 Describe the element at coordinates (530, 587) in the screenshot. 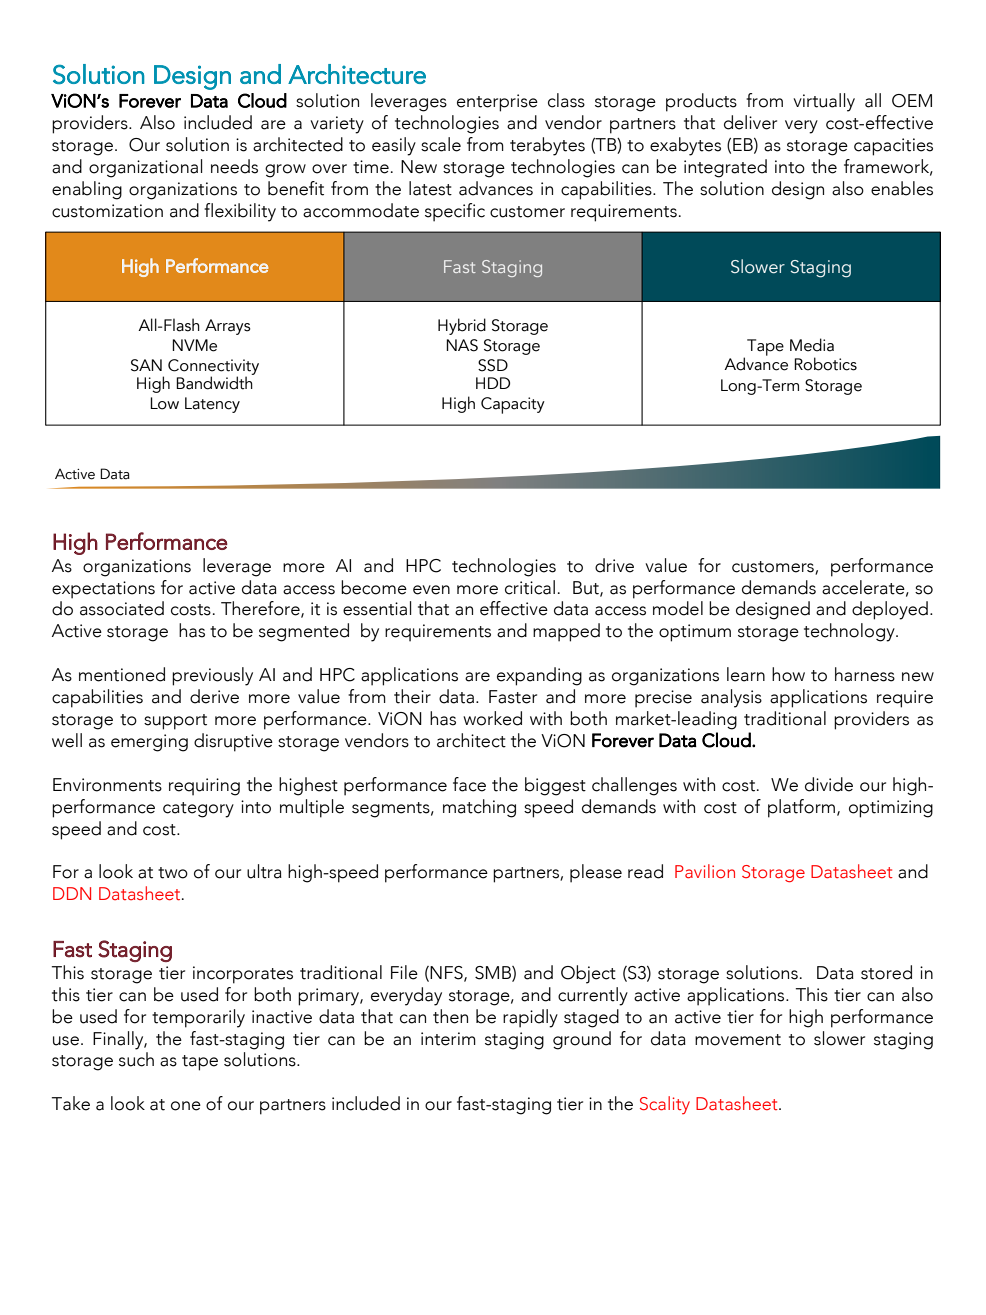

I see `critical` at that location.
